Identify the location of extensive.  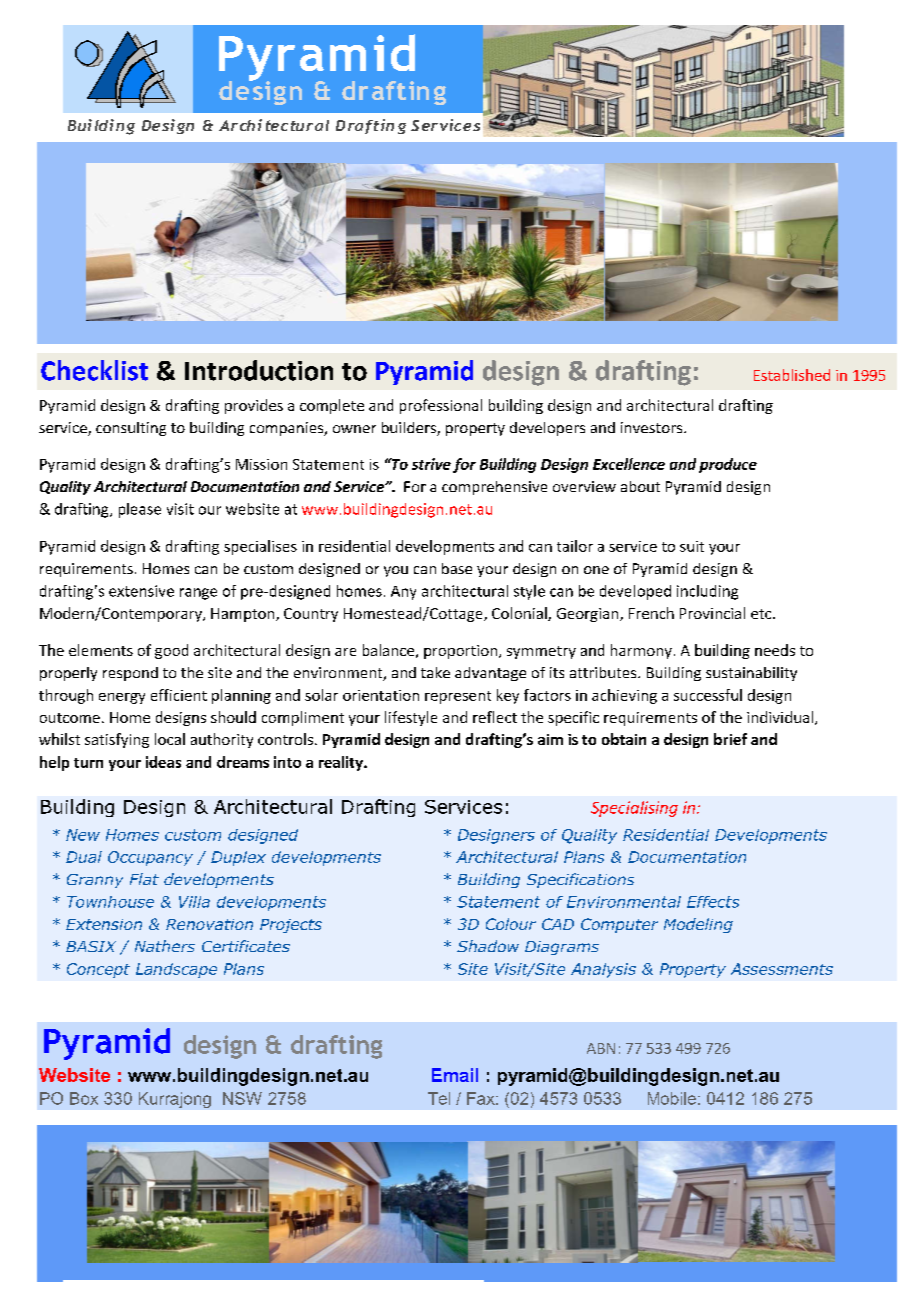
(141, 591).
